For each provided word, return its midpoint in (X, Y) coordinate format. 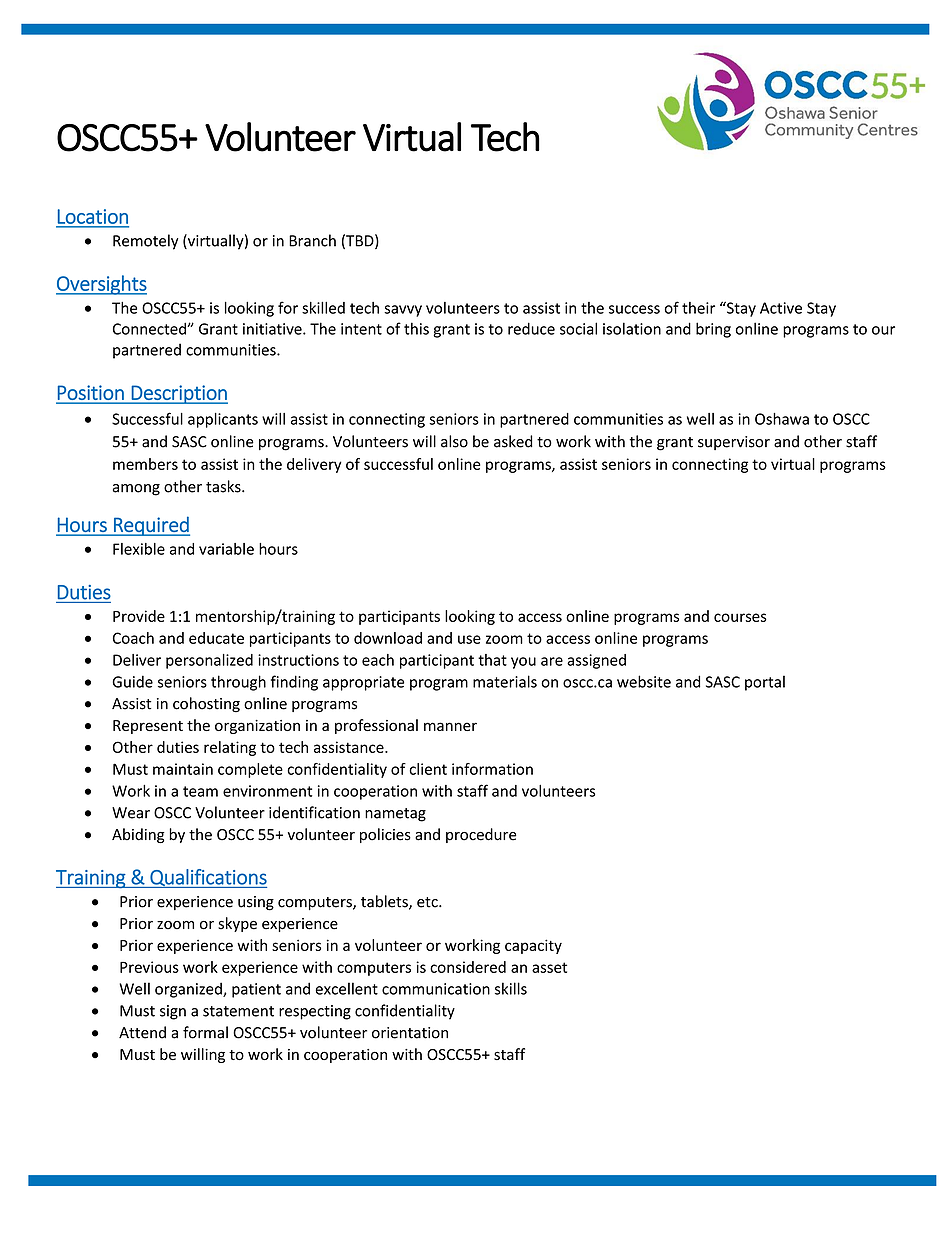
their (698, 308)
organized (189, 990)
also (454, 441)
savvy (403, 311)
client (428, 769)
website (644, 681)
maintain (183, 769)
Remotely (146, 242)
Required (151, 526)
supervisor (734, 443)
